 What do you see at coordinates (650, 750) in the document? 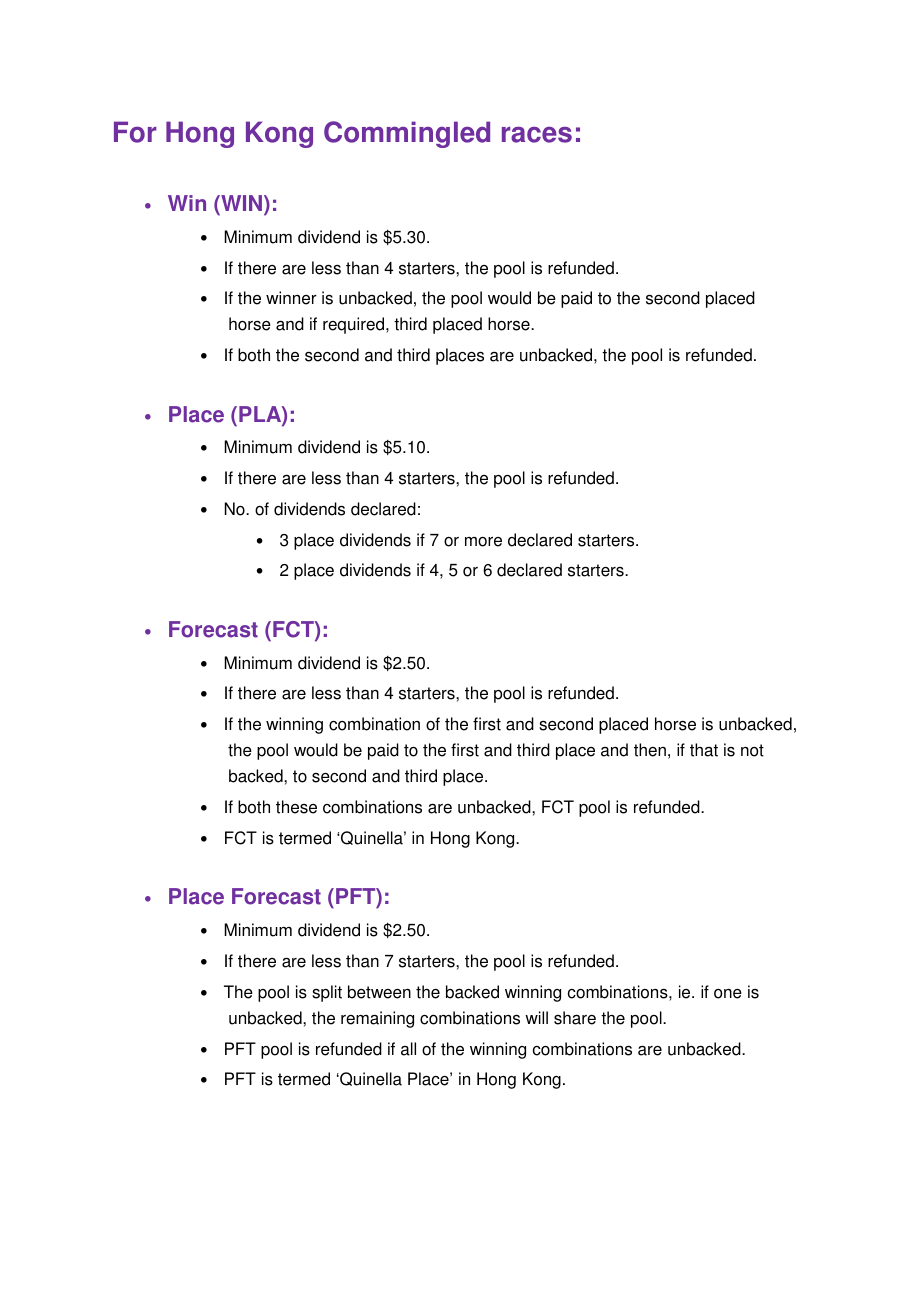
I see `then` at bounding box center [650, 750].
